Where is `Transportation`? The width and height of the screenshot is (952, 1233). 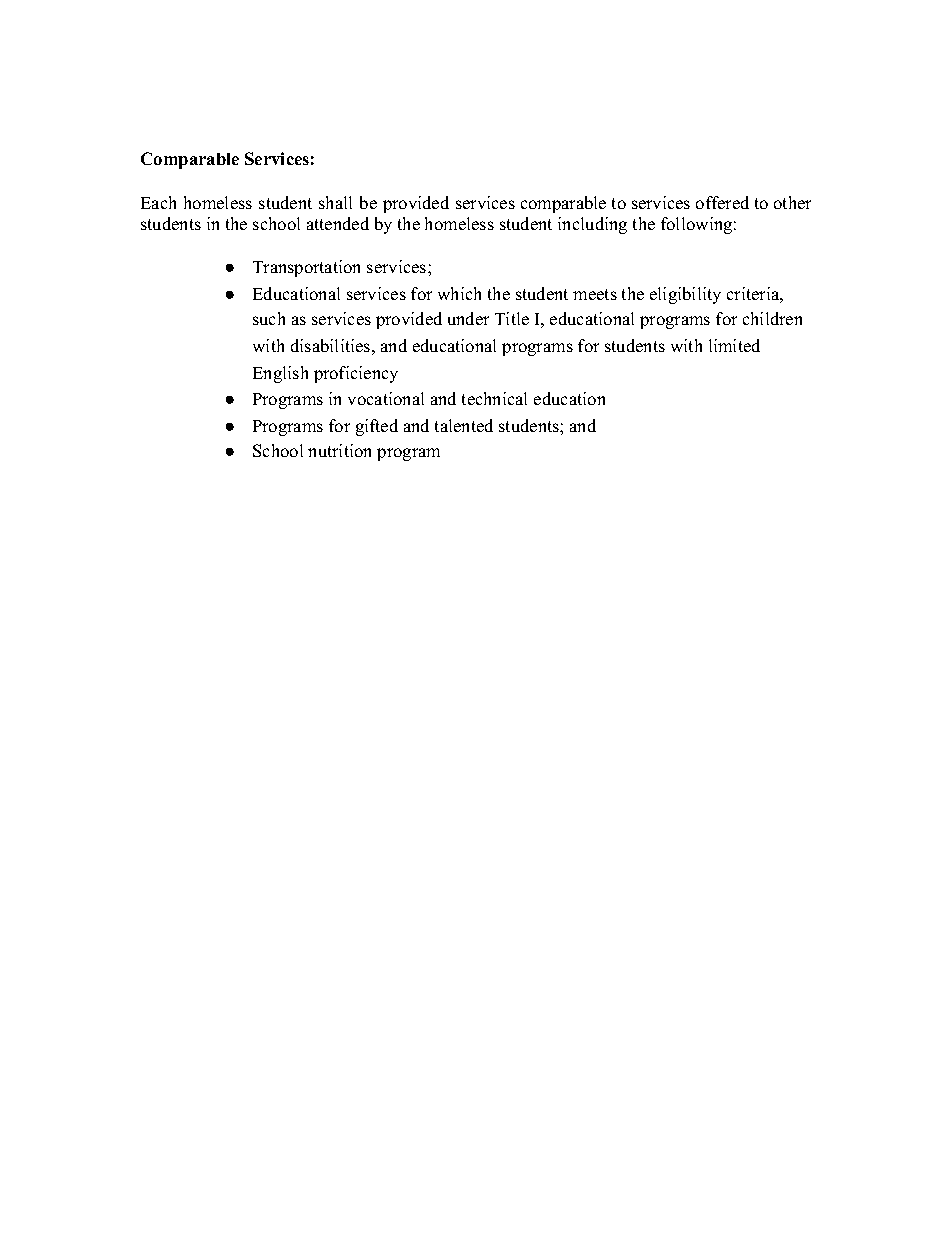
Transportation is located at coordinates (306, 268).
